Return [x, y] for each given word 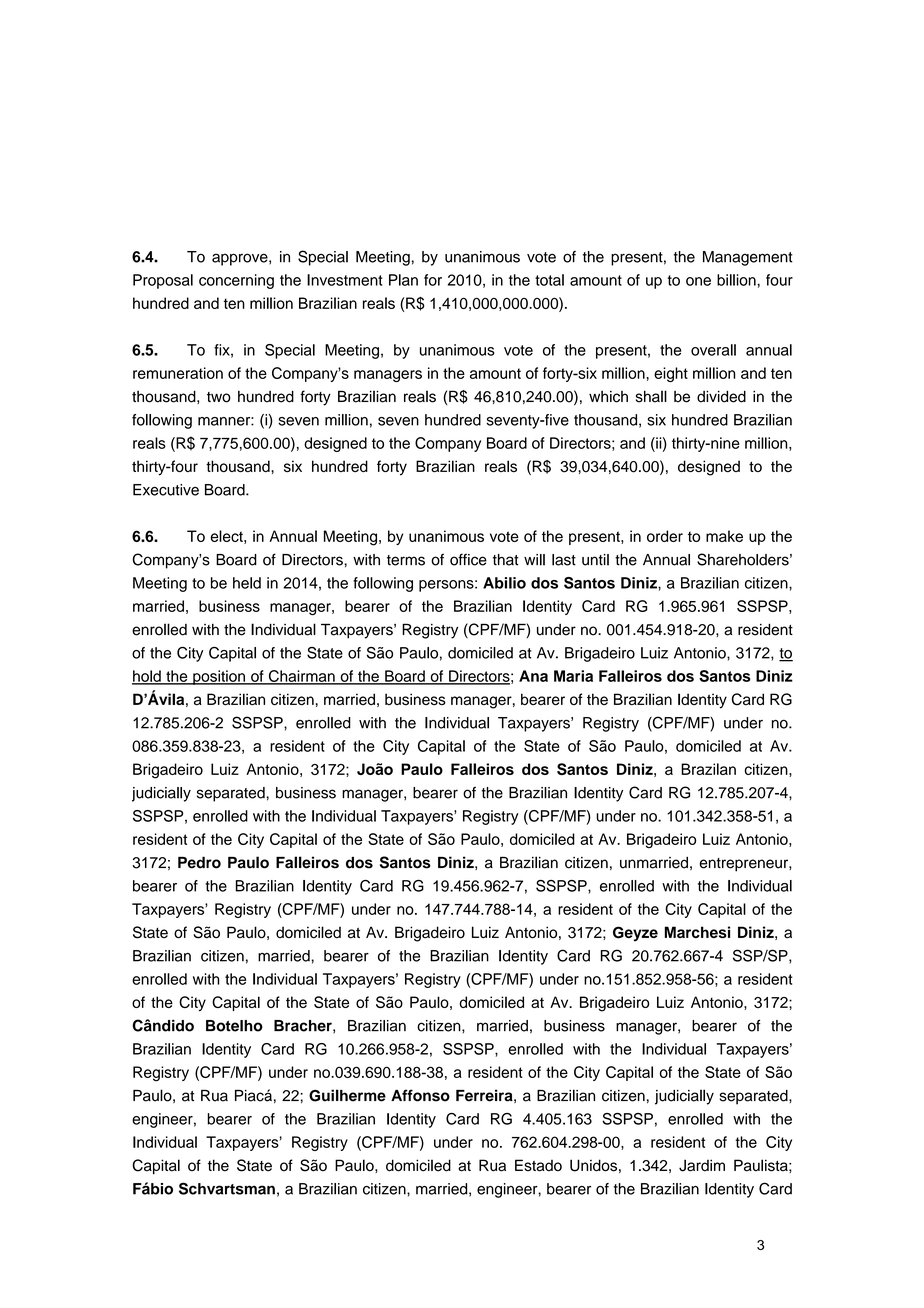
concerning [236, 281]
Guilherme [347, 1095]
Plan [403, 280]
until [595, 560]
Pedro [199, 862]
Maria [573, 676]
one [698, 281]
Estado [538, 1165]
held [247, 583]
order [665, 536]
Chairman [301, 677]
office [468, 559]
